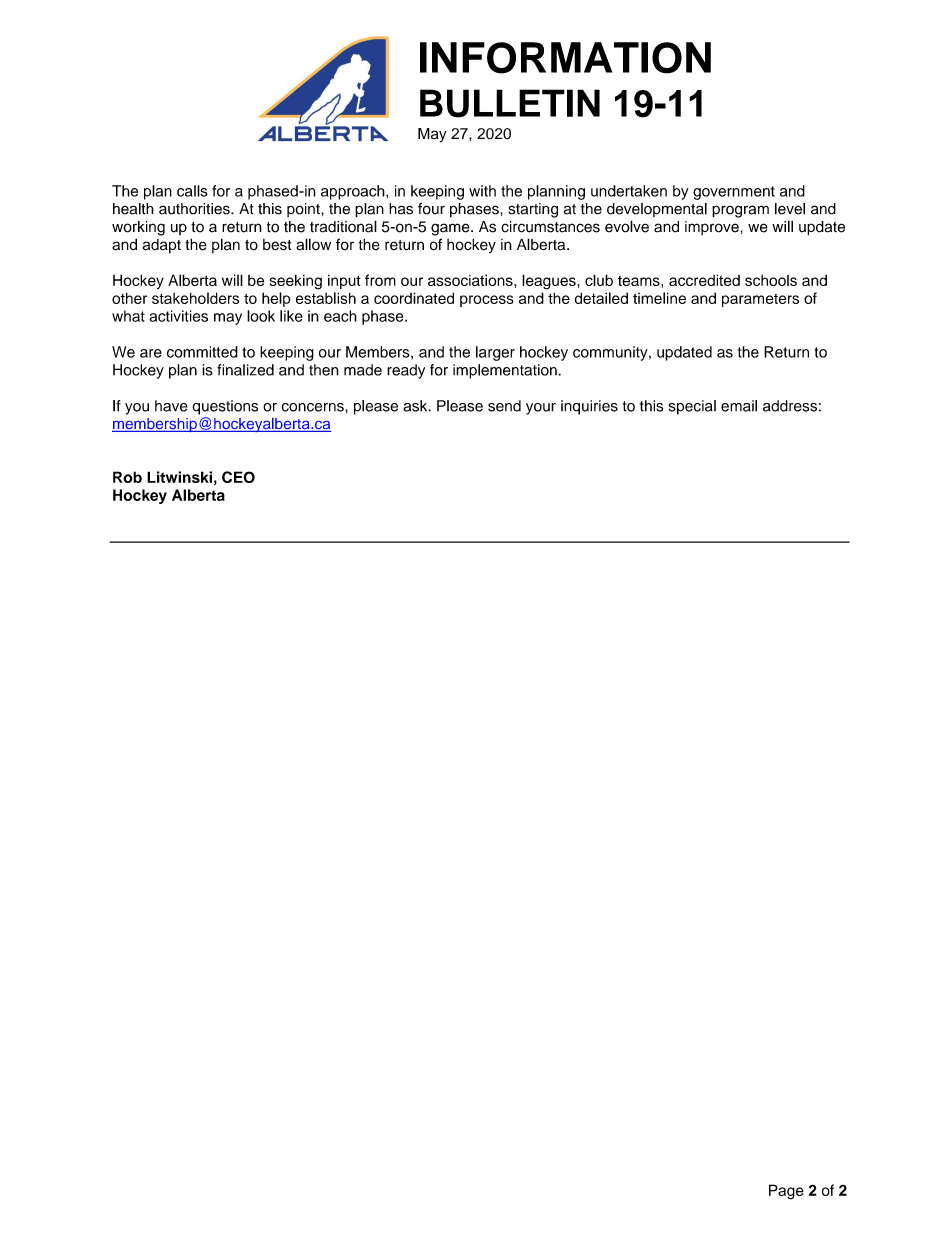 This image has height=1233, width=952. I want to click on BULLETIN, so click(510, 103).
